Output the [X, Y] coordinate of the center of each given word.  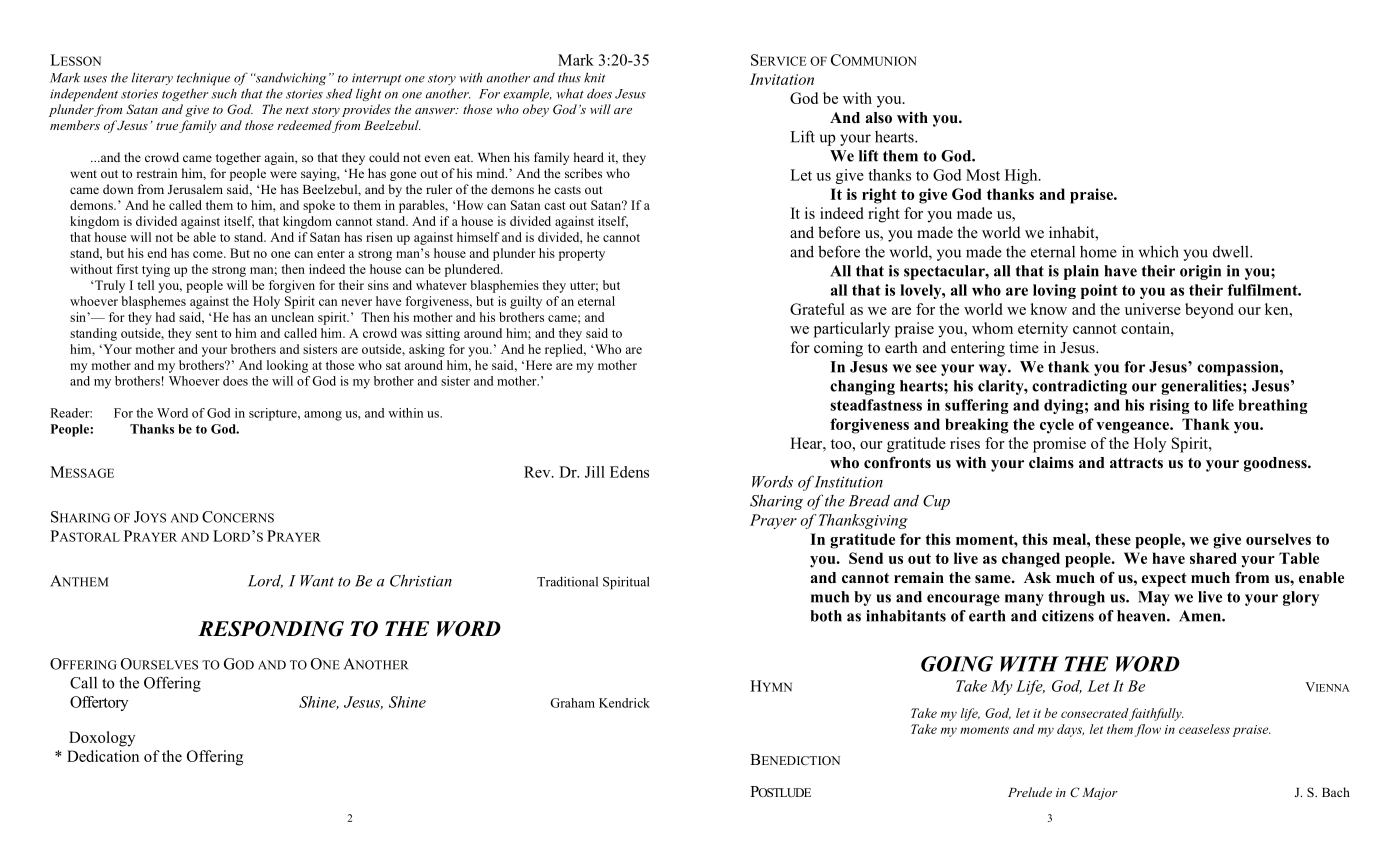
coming [838, 349]
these [1113, 539]
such [224, 93]
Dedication [103, 756]
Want [317, 581]
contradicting [1079, 387]
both [826, 616]
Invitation [782, 79]
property [582, 255]
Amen [1201, 616]
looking [287, 366]
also [878, 118]
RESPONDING [271, 629]
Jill [595, 472]
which [1159, 251]
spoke [319, 206]
